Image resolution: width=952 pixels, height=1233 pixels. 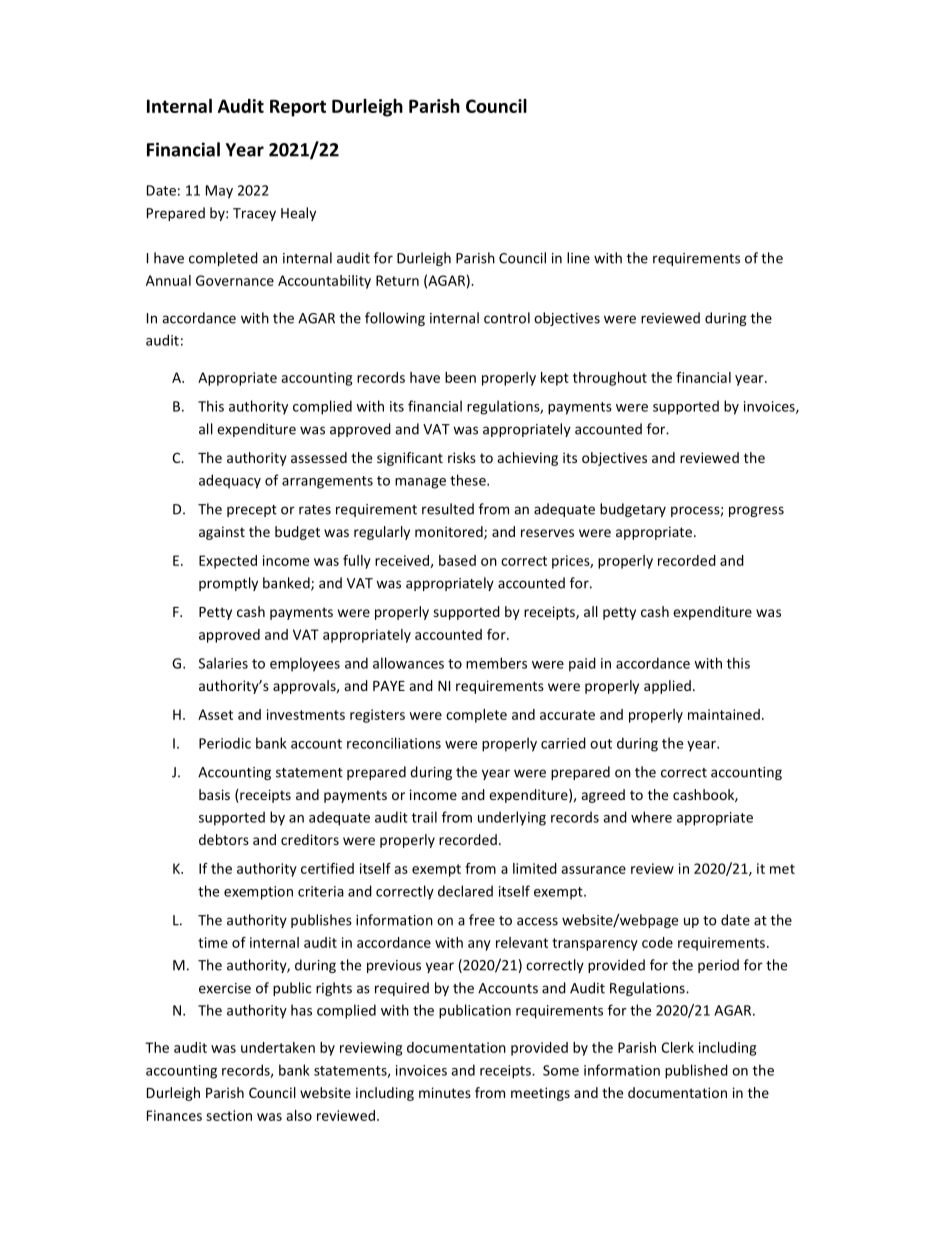 I want to click on line, so click(x=578, y=258).
